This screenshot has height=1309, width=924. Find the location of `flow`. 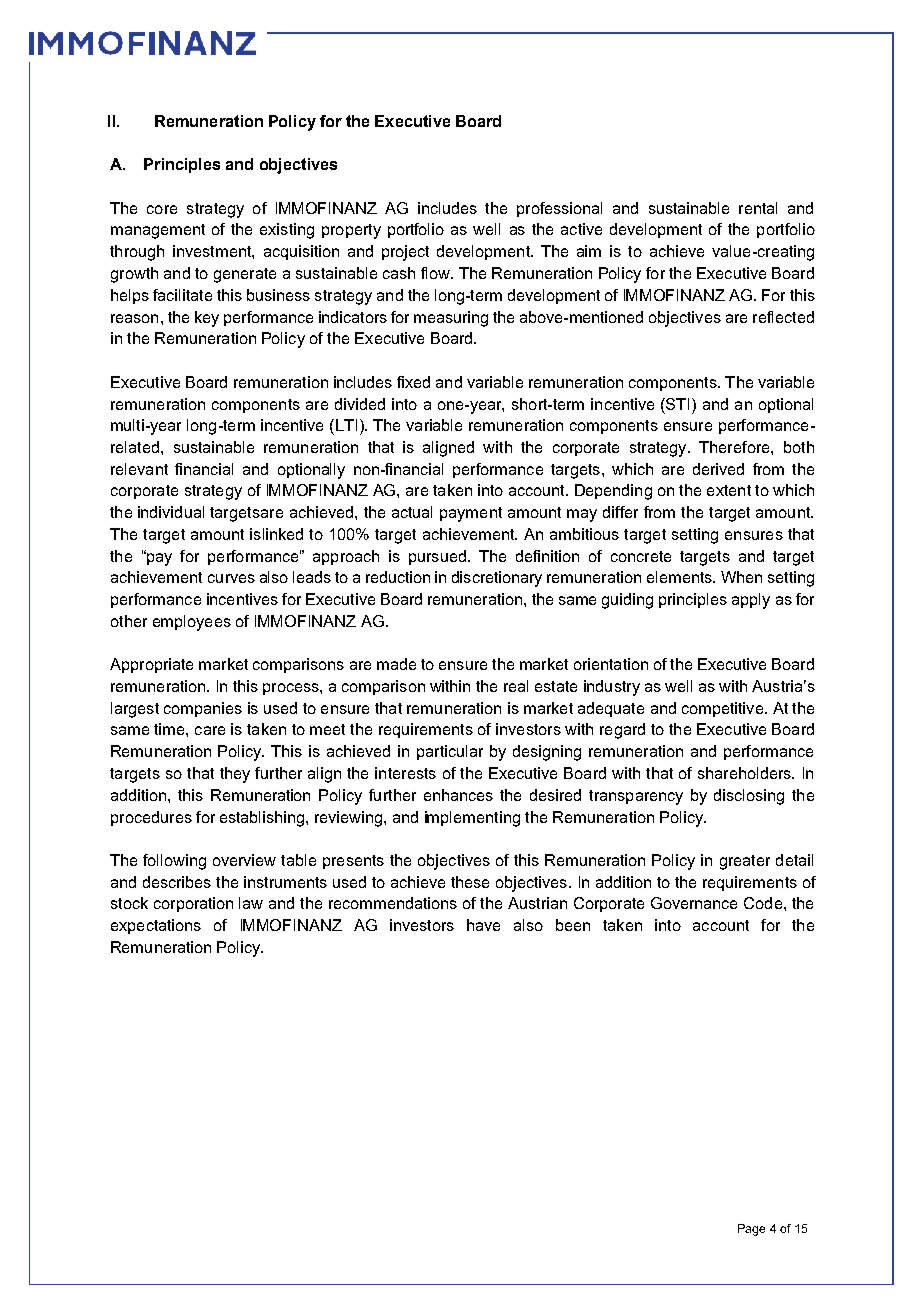

flow is located at coordinates (436, 273).
